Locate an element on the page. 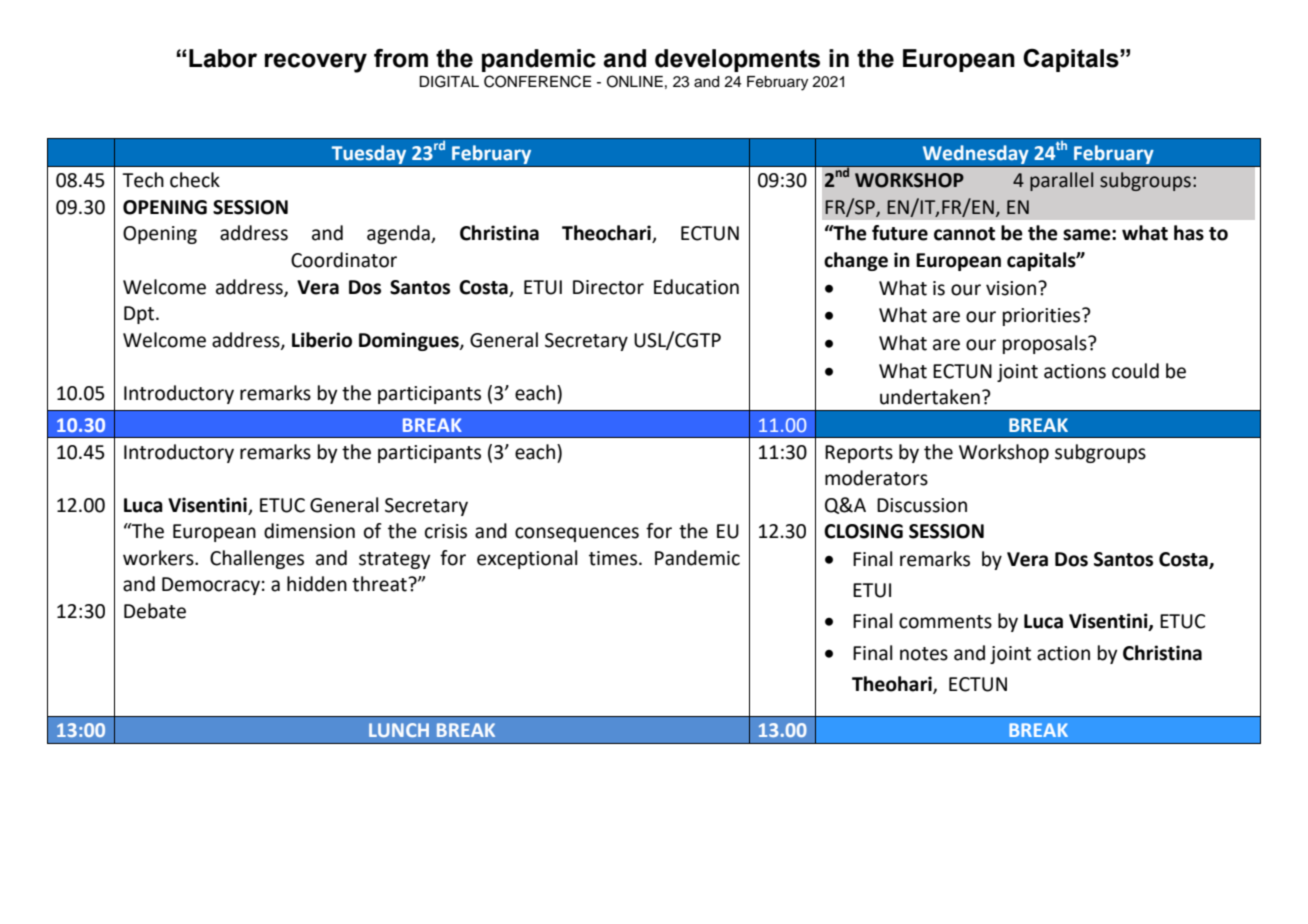  Dpt is located at coordinates (140, 315).
